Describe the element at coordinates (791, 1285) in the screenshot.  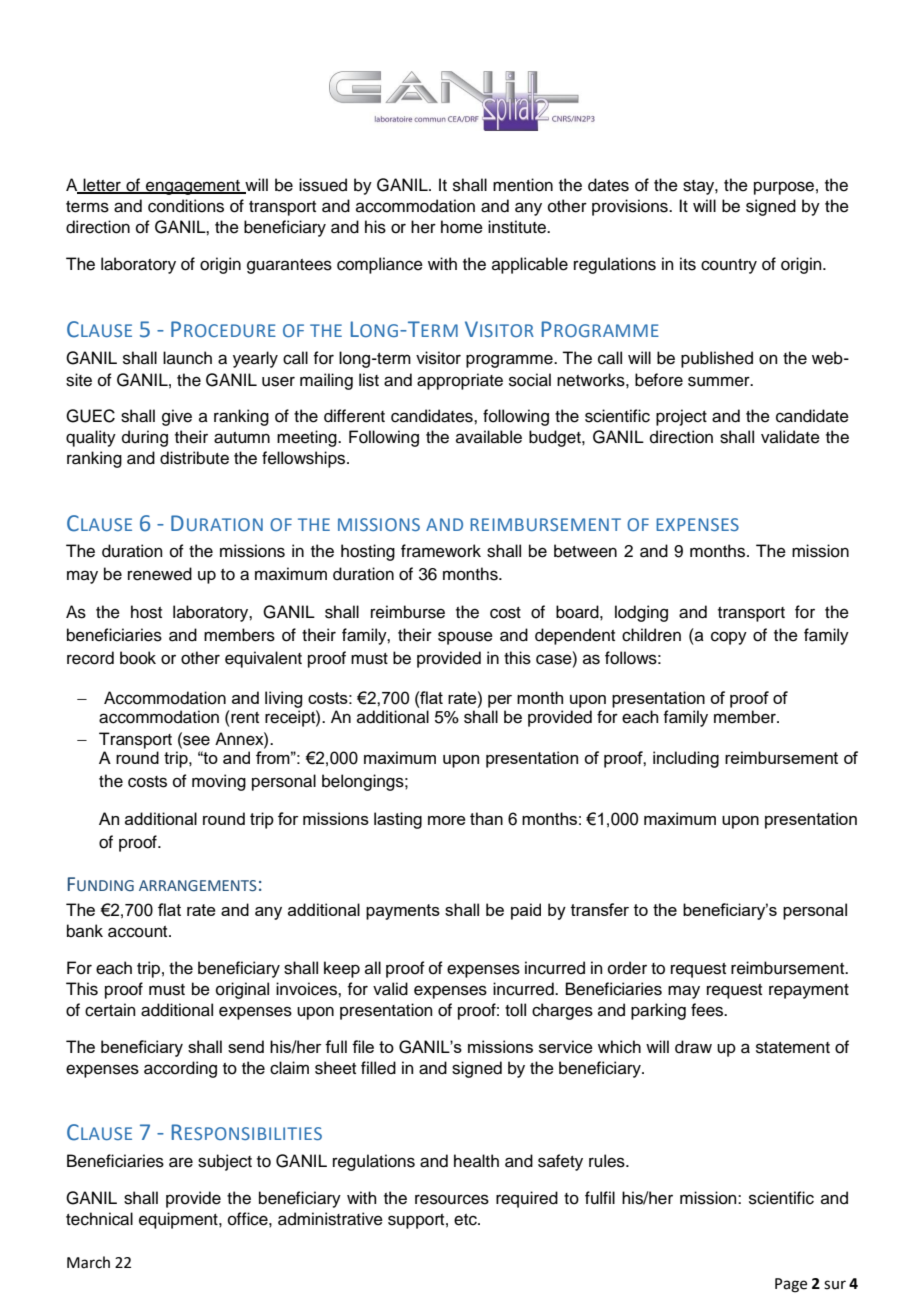
I see `Page` at that location.
